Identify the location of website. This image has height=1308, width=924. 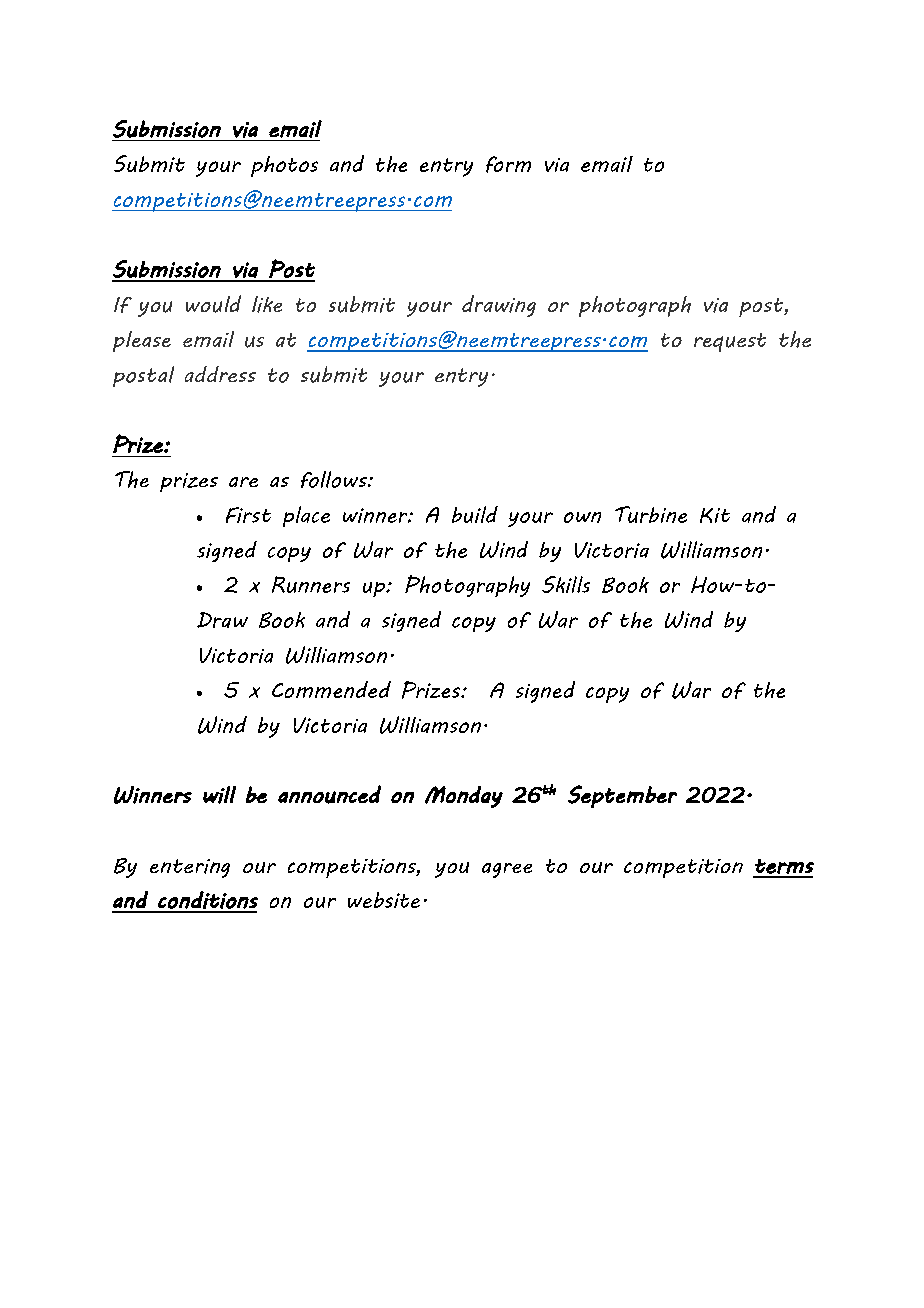
(384, 900).
